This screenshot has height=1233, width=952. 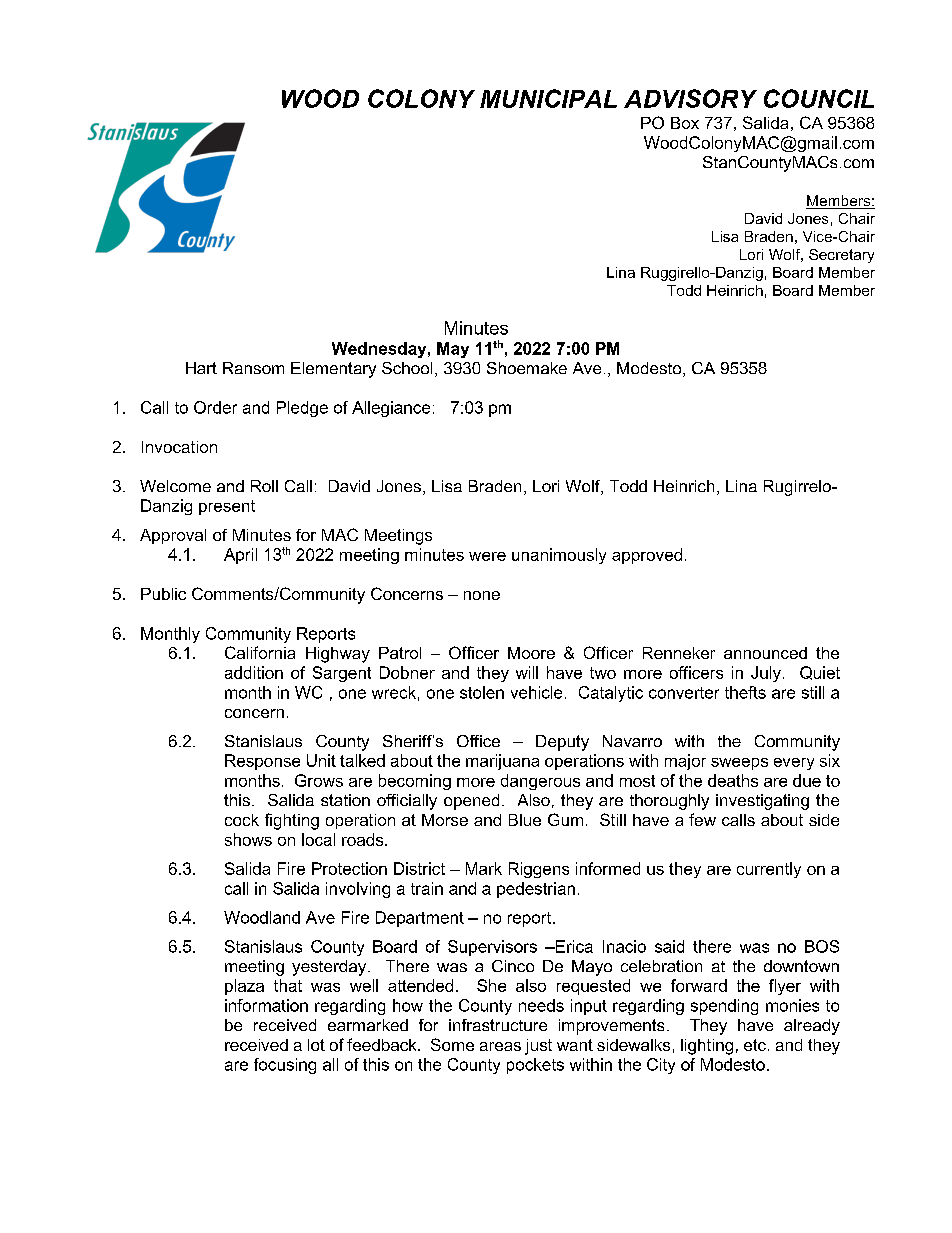 What do you see at coordinates (819, 98) in the screenshot?
I see `COUNCIL` at bounding box center [819, 98].
